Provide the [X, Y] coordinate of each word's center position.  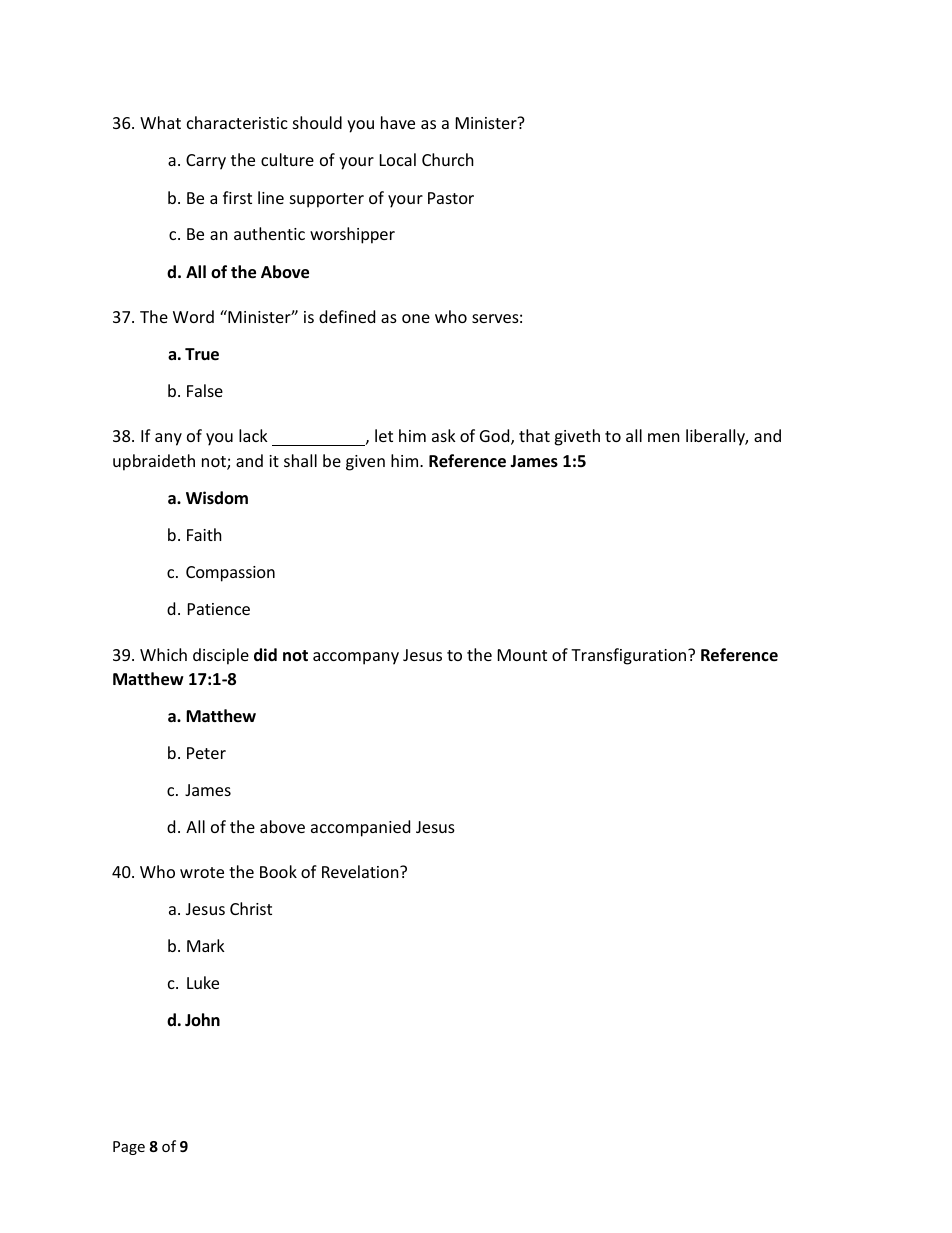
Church [448, 159]
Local [398, 159]
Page [129, 1148]
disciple [221, 656]
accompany [356, 658]
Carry [206, 162]
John [202, 1019]
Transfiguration [630, 656]
